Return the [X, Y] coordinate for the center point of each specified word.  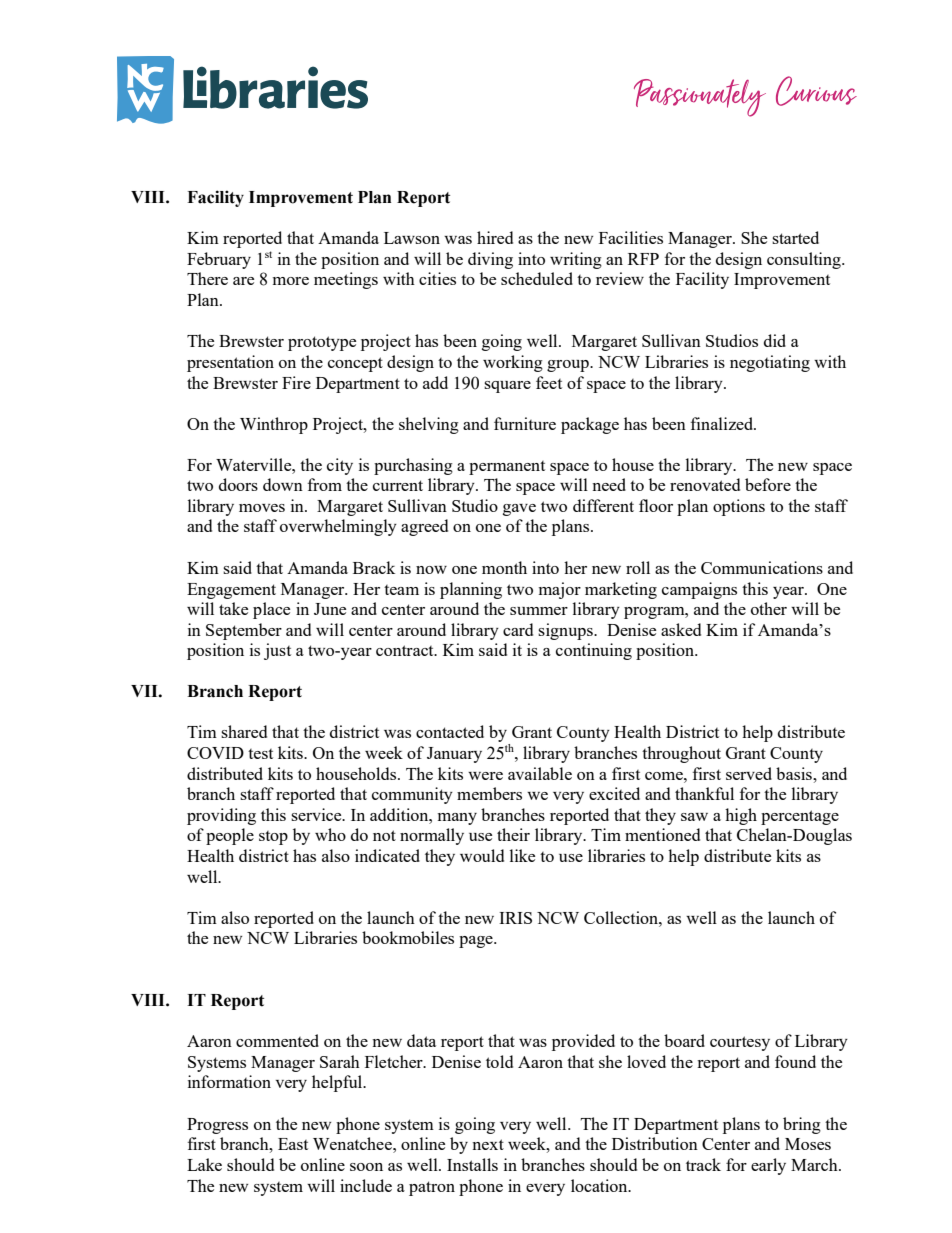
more [291, 281]
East [293, 1144]
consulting [805, 260]
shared [244, 731]
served [749, 773]
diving [490, 260]
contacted [450, 731]
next [488, 1144]
